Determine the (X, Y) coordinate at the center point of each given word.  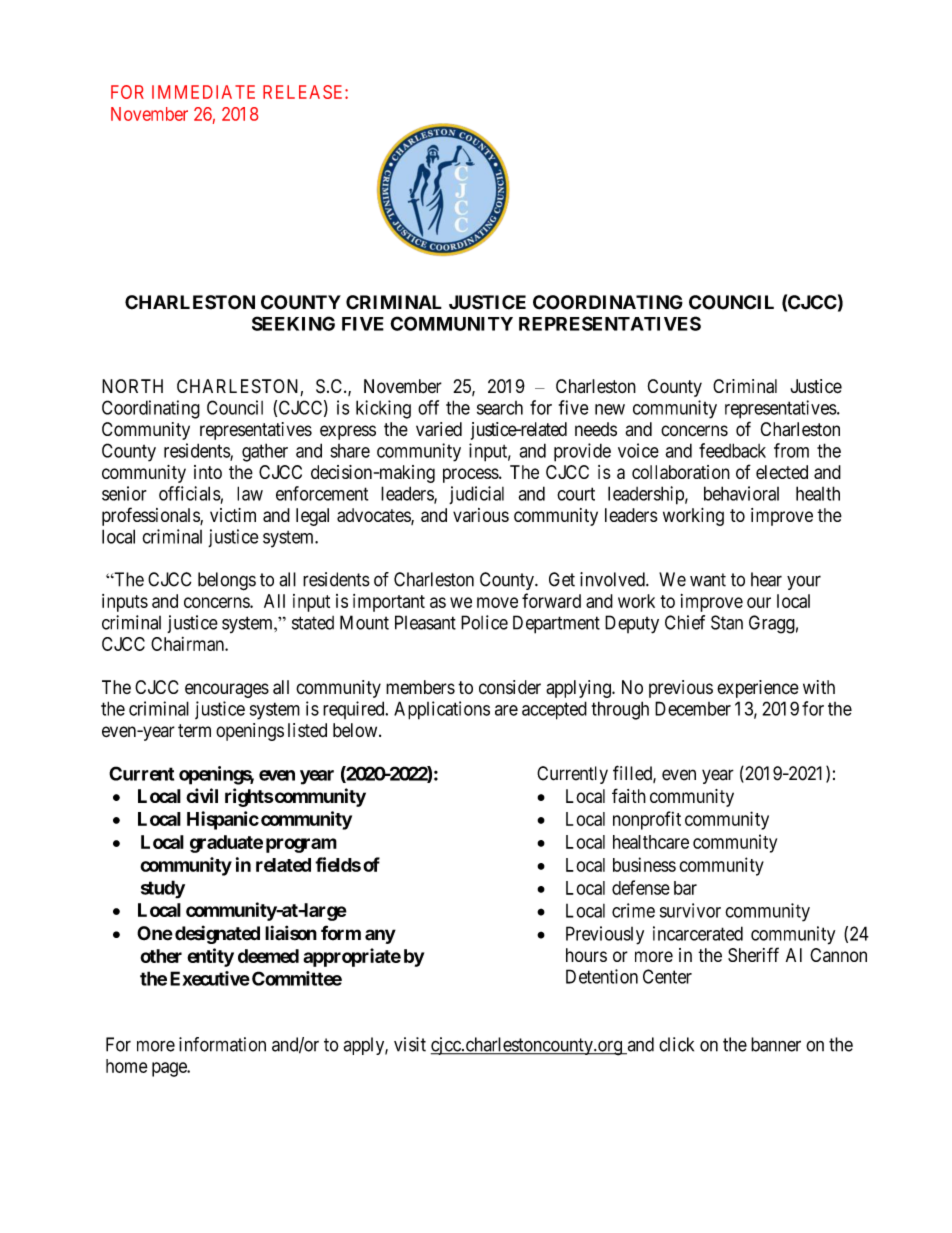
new (610, 409)
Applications (442, 710)
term (194, 731)
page (170, 1069)
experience (758, 689)
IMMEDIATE (203, 92)
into (208, 472)
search (500, 408)
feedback (732, 450)
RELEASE (304, 92)
